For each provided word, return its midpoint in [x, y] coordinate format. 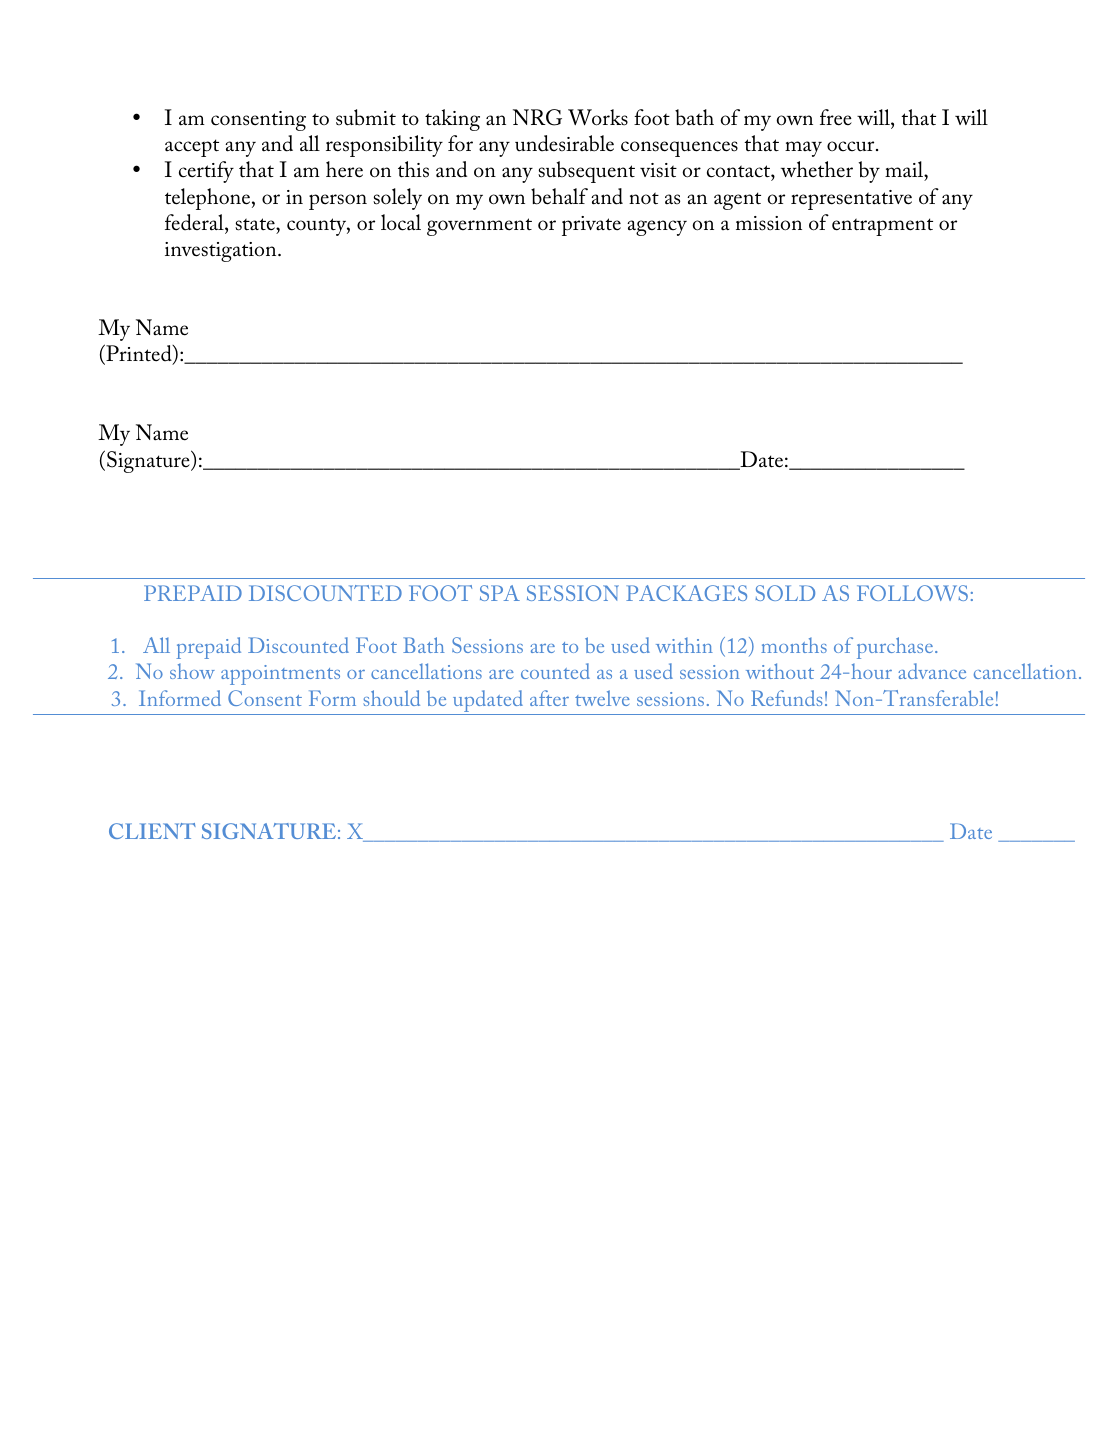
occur [852, 146]
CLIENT [152, 831]
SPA [500, 593]
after [549, 698]
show [192, 671]
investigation [222, 252]
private [591, 226]
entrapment [882, 227]
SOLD [785, 593]
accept [192, 148]
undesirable [564, 143]
